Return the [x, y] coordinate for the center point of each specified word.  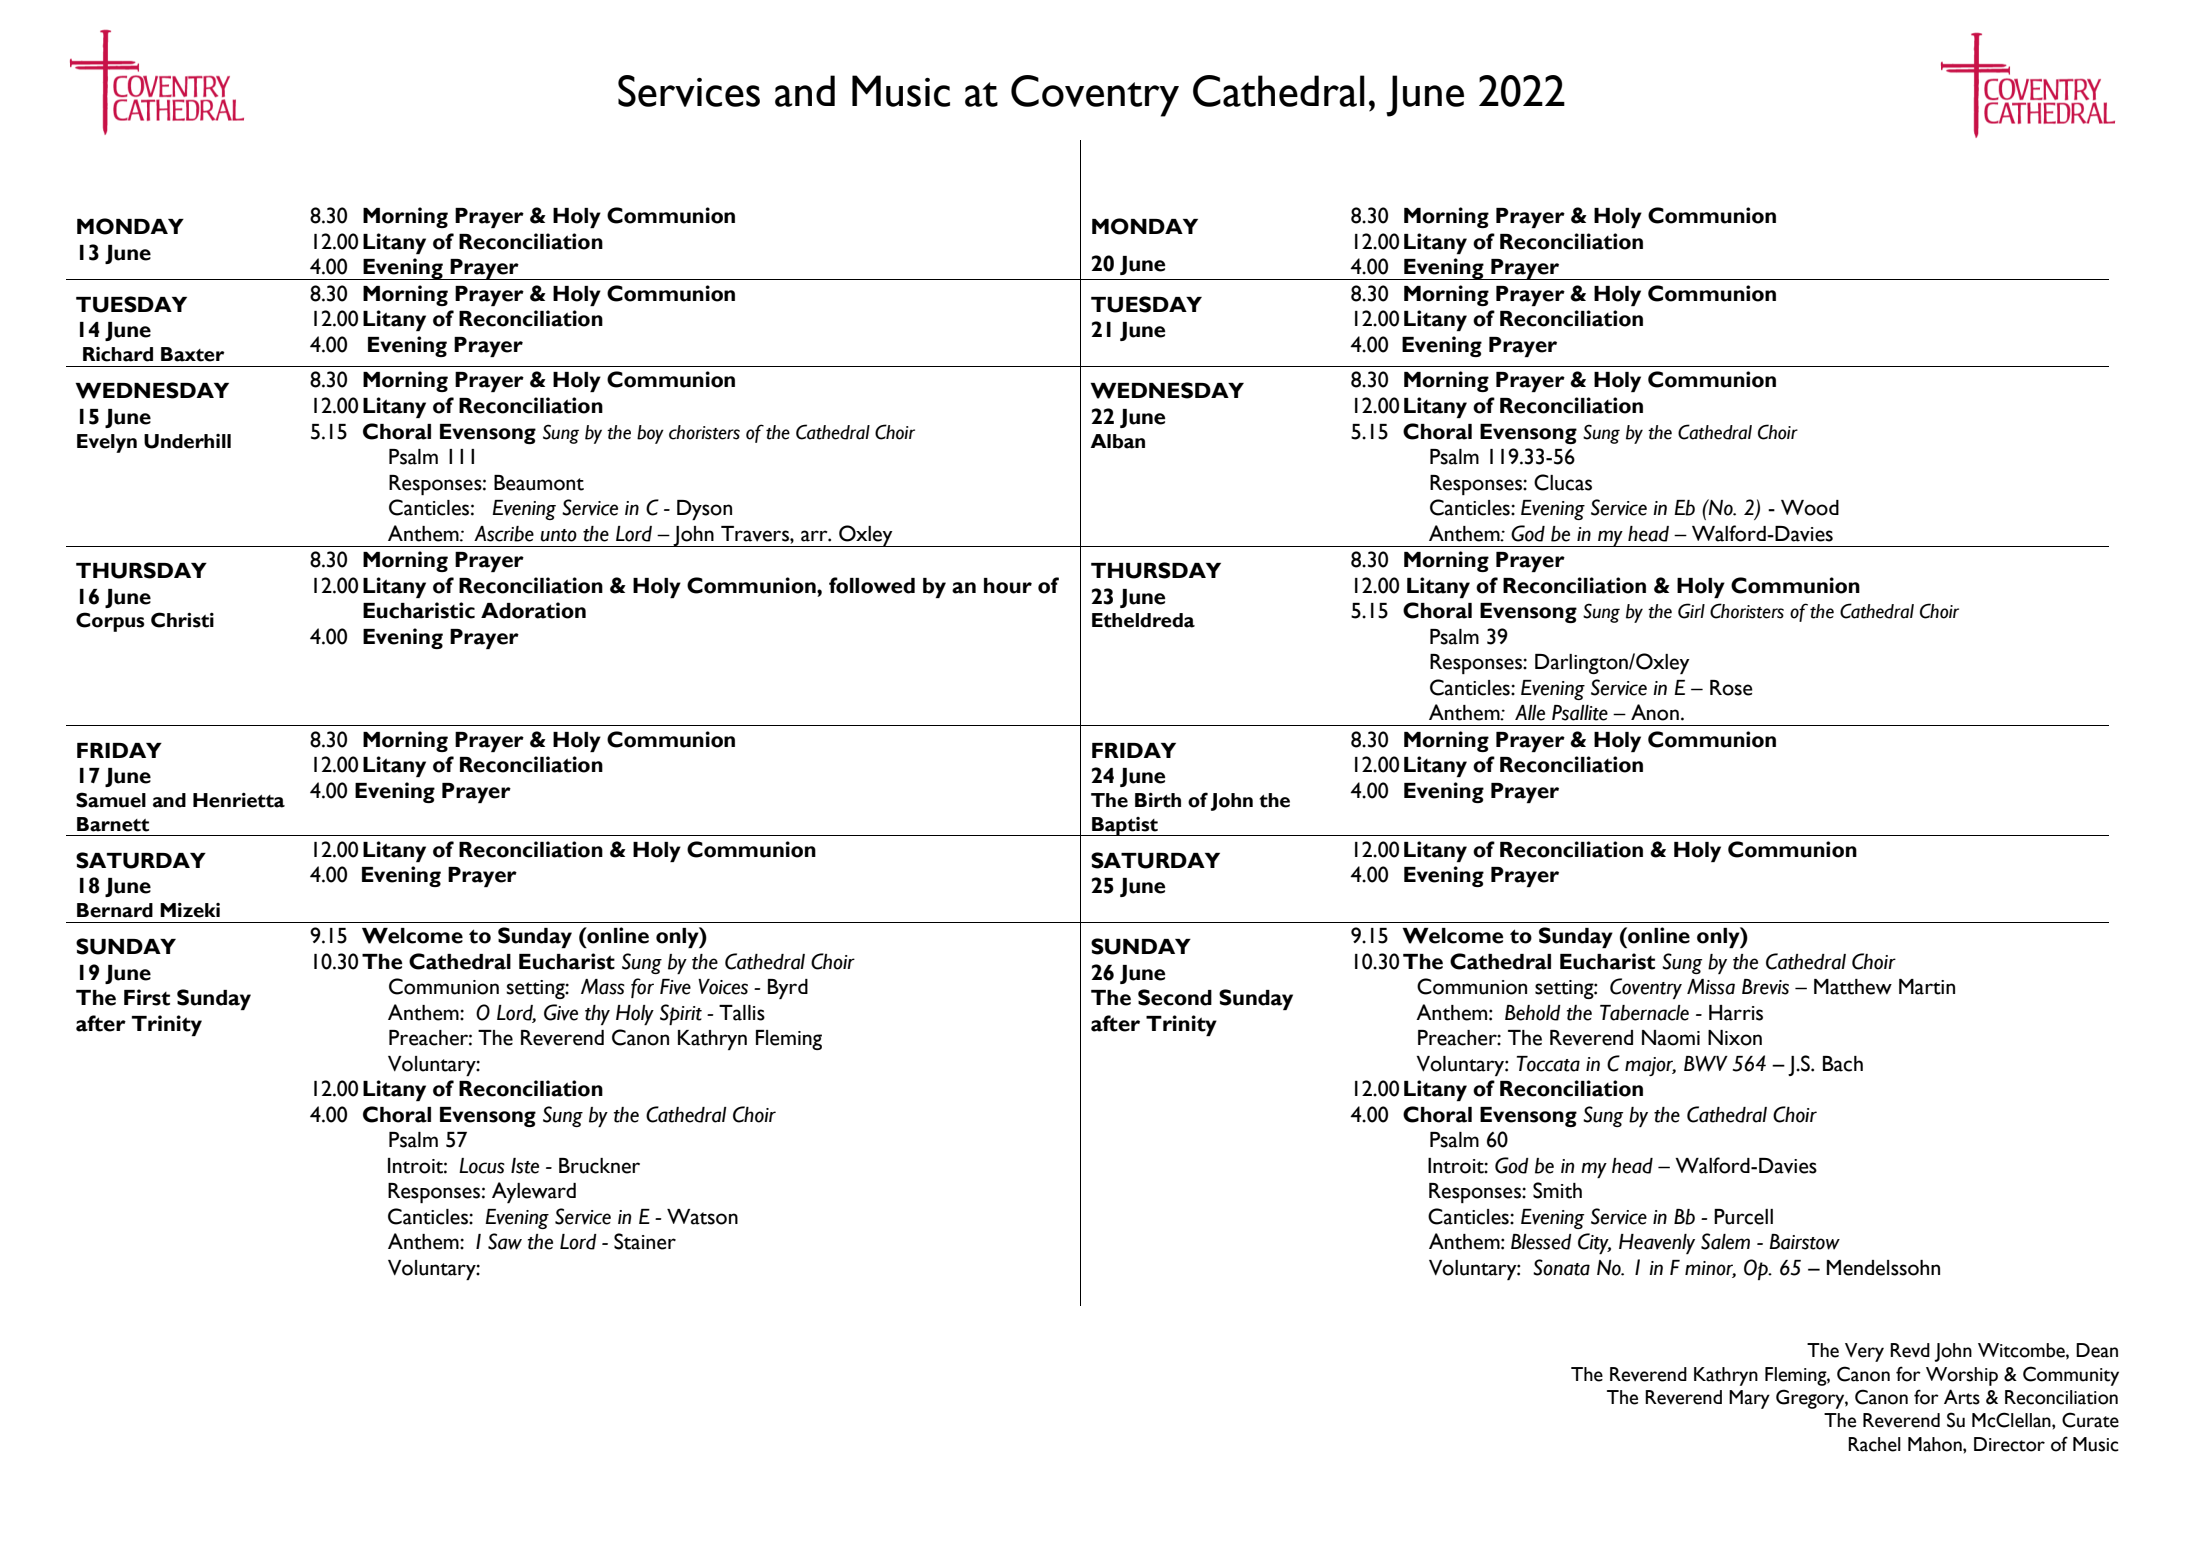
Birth [1158, 800]
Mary [1749, 1399]
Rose [1731, 688]
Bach [1843, 1064]
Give [561, 1012]
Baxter [192, 354]
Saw [505, 1241]
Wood [1810, 508]
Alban [1117, 441]
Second [1175, 997]
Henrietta [239, 800]
